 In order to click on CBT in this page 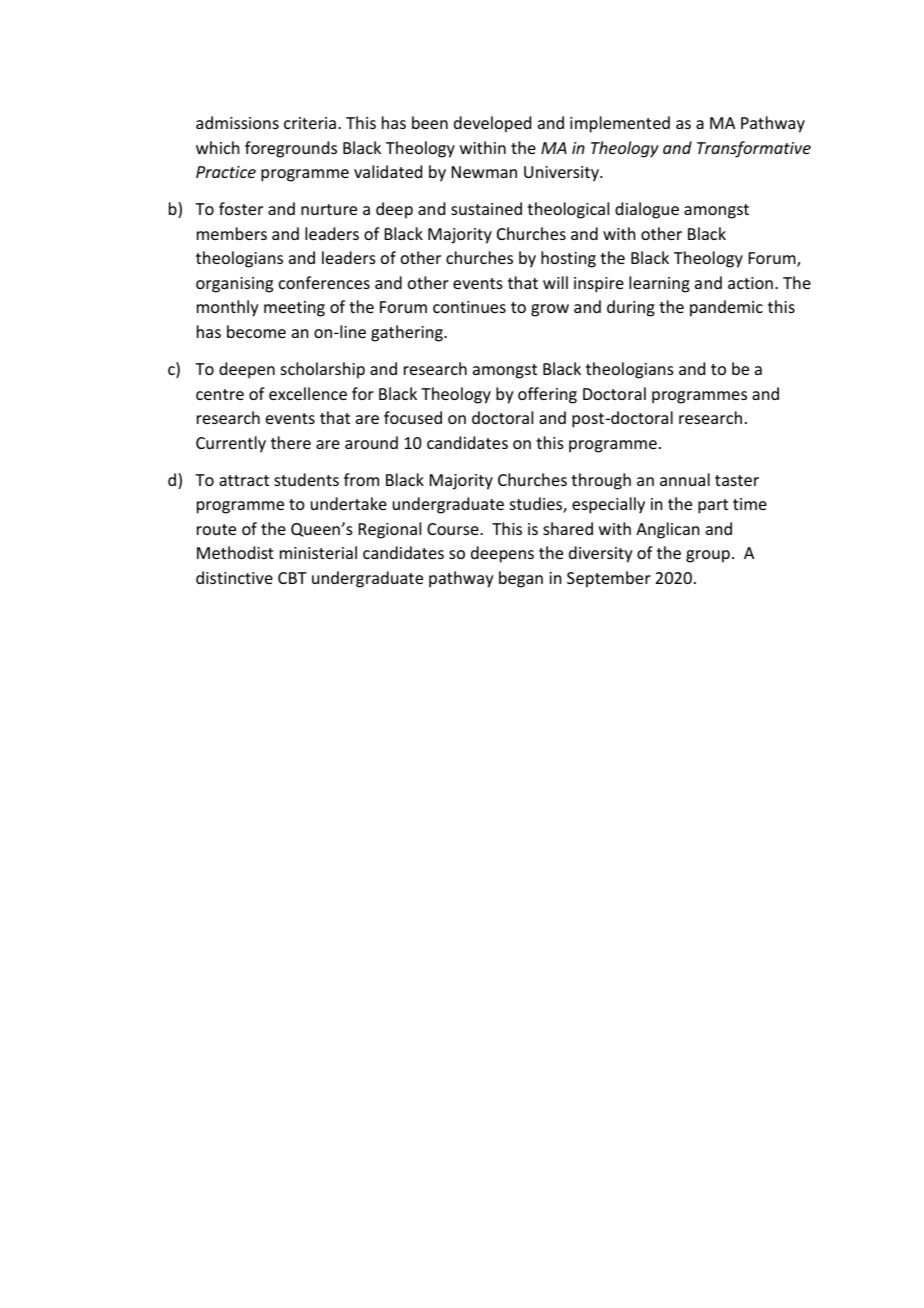, I will do `click(292, 578)`.
